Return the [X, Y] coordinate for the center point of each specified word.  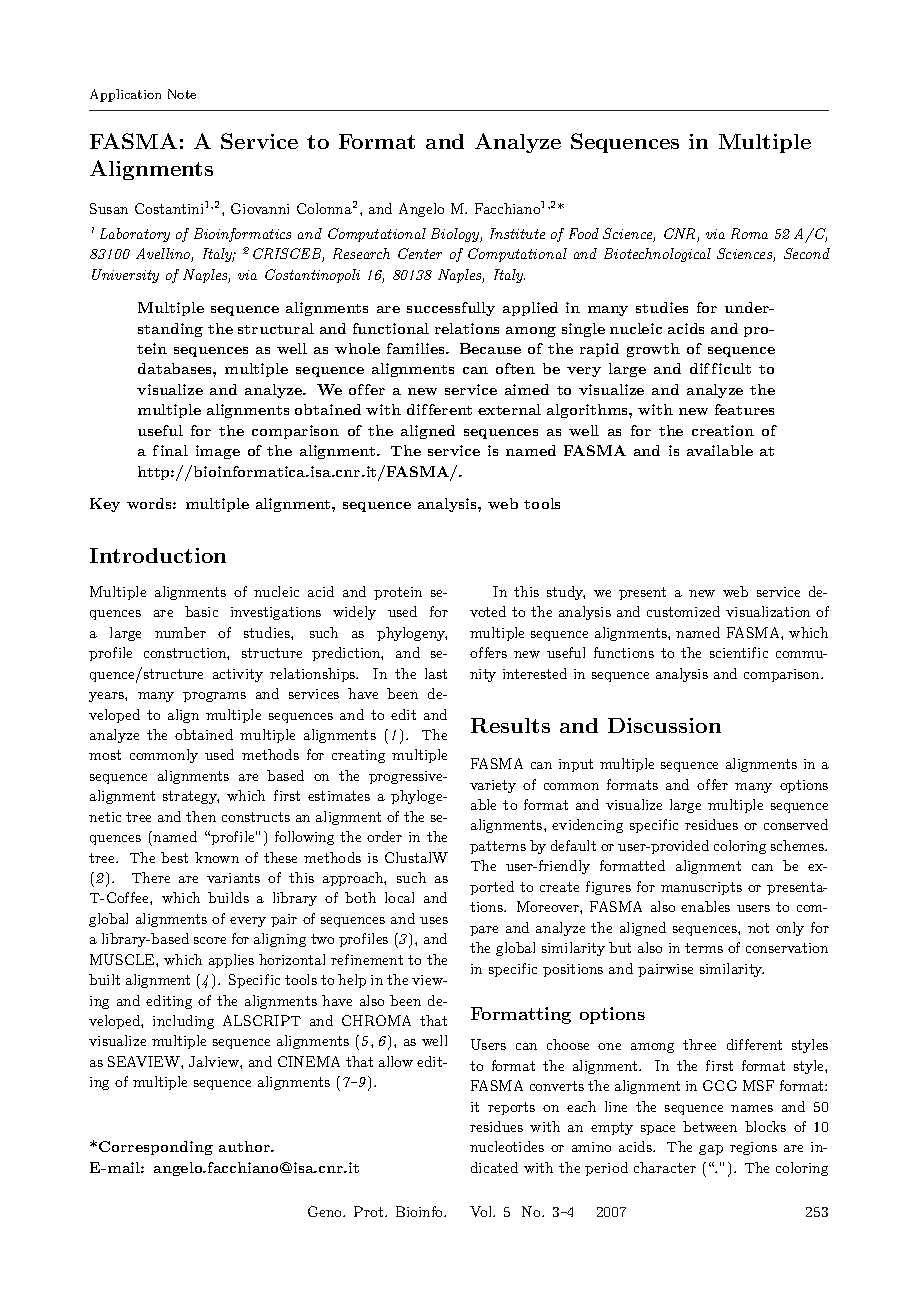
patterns [498, 847]
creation [723, 430]
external [509, 409]
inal [174, 450]
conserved [796, 824]
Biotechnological [657, 255]
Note [182, 94]
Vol [482, 1211]
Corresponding [156, 1148]
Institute [517, 233]
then [201, 816]
